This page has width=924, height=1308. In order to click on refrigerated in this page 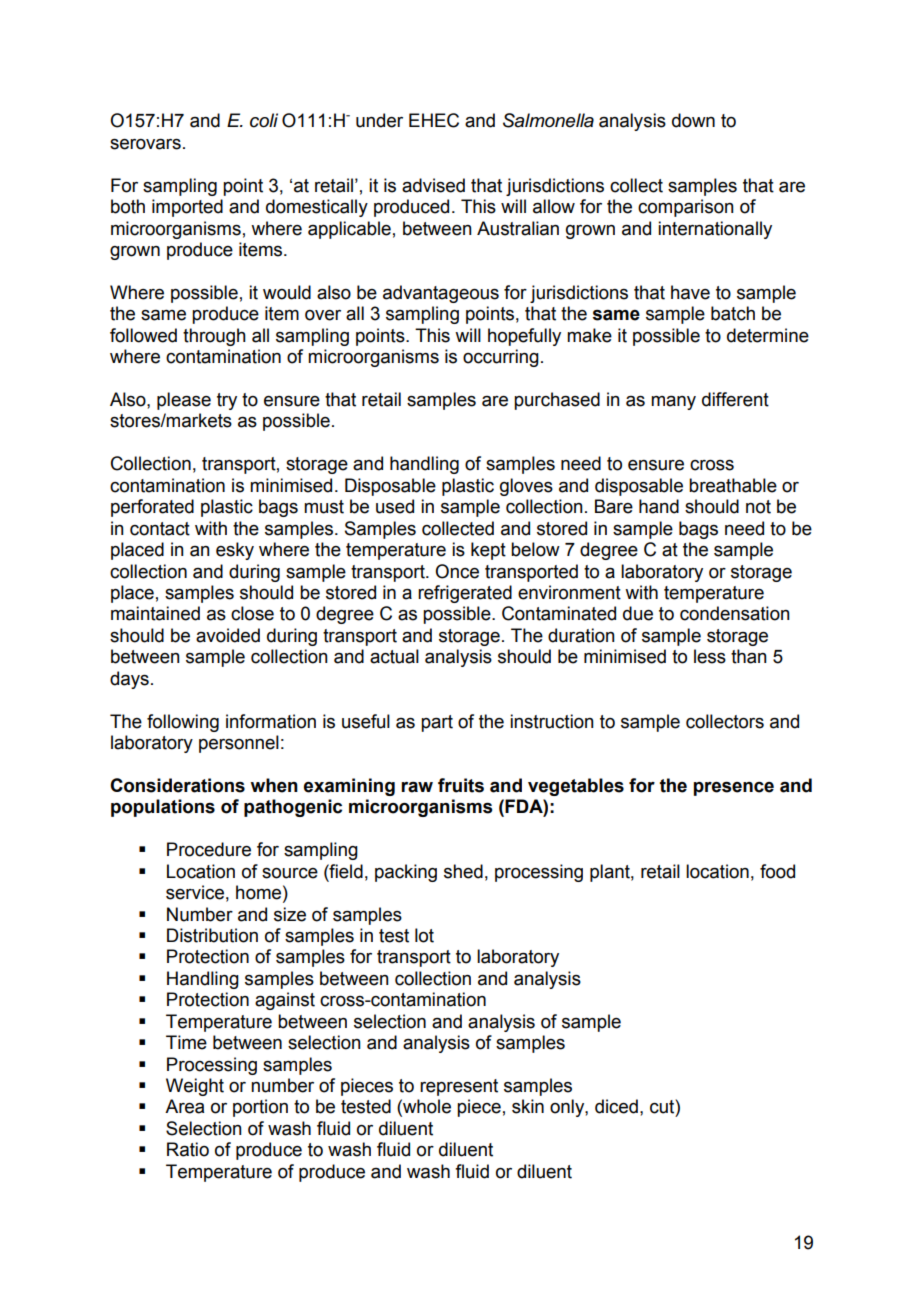, I will do `click(465, 594)`.
